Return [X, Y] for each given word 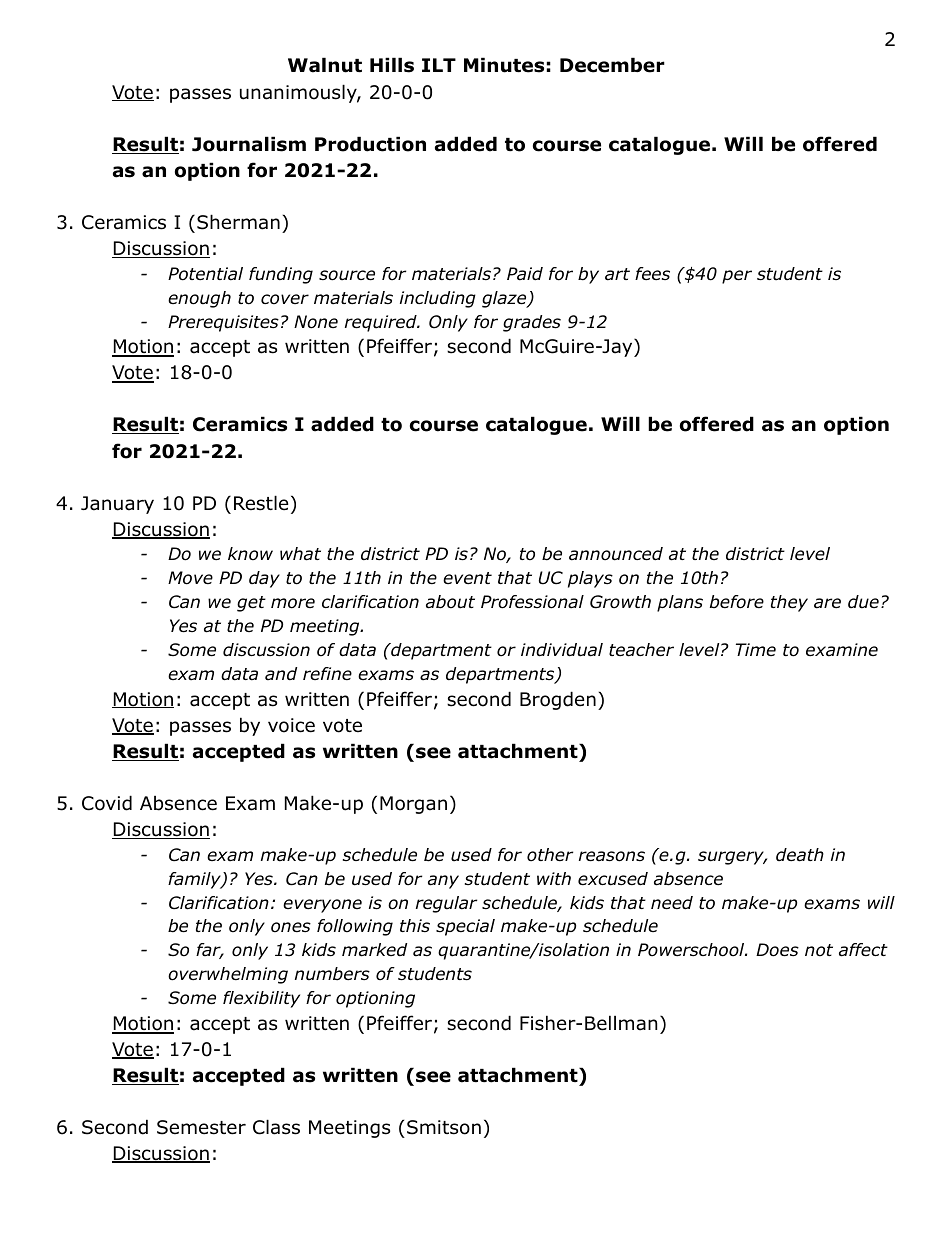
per [737, 277]
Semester [201, 1127]
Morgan [413, 805]
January [117, 505]
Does [777, 950]
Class [276, 1127]
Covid [107, 803]
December [612, 65]
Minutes [504, 65]
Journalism [249, 144]
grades [532, 323]
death [800, 855]
